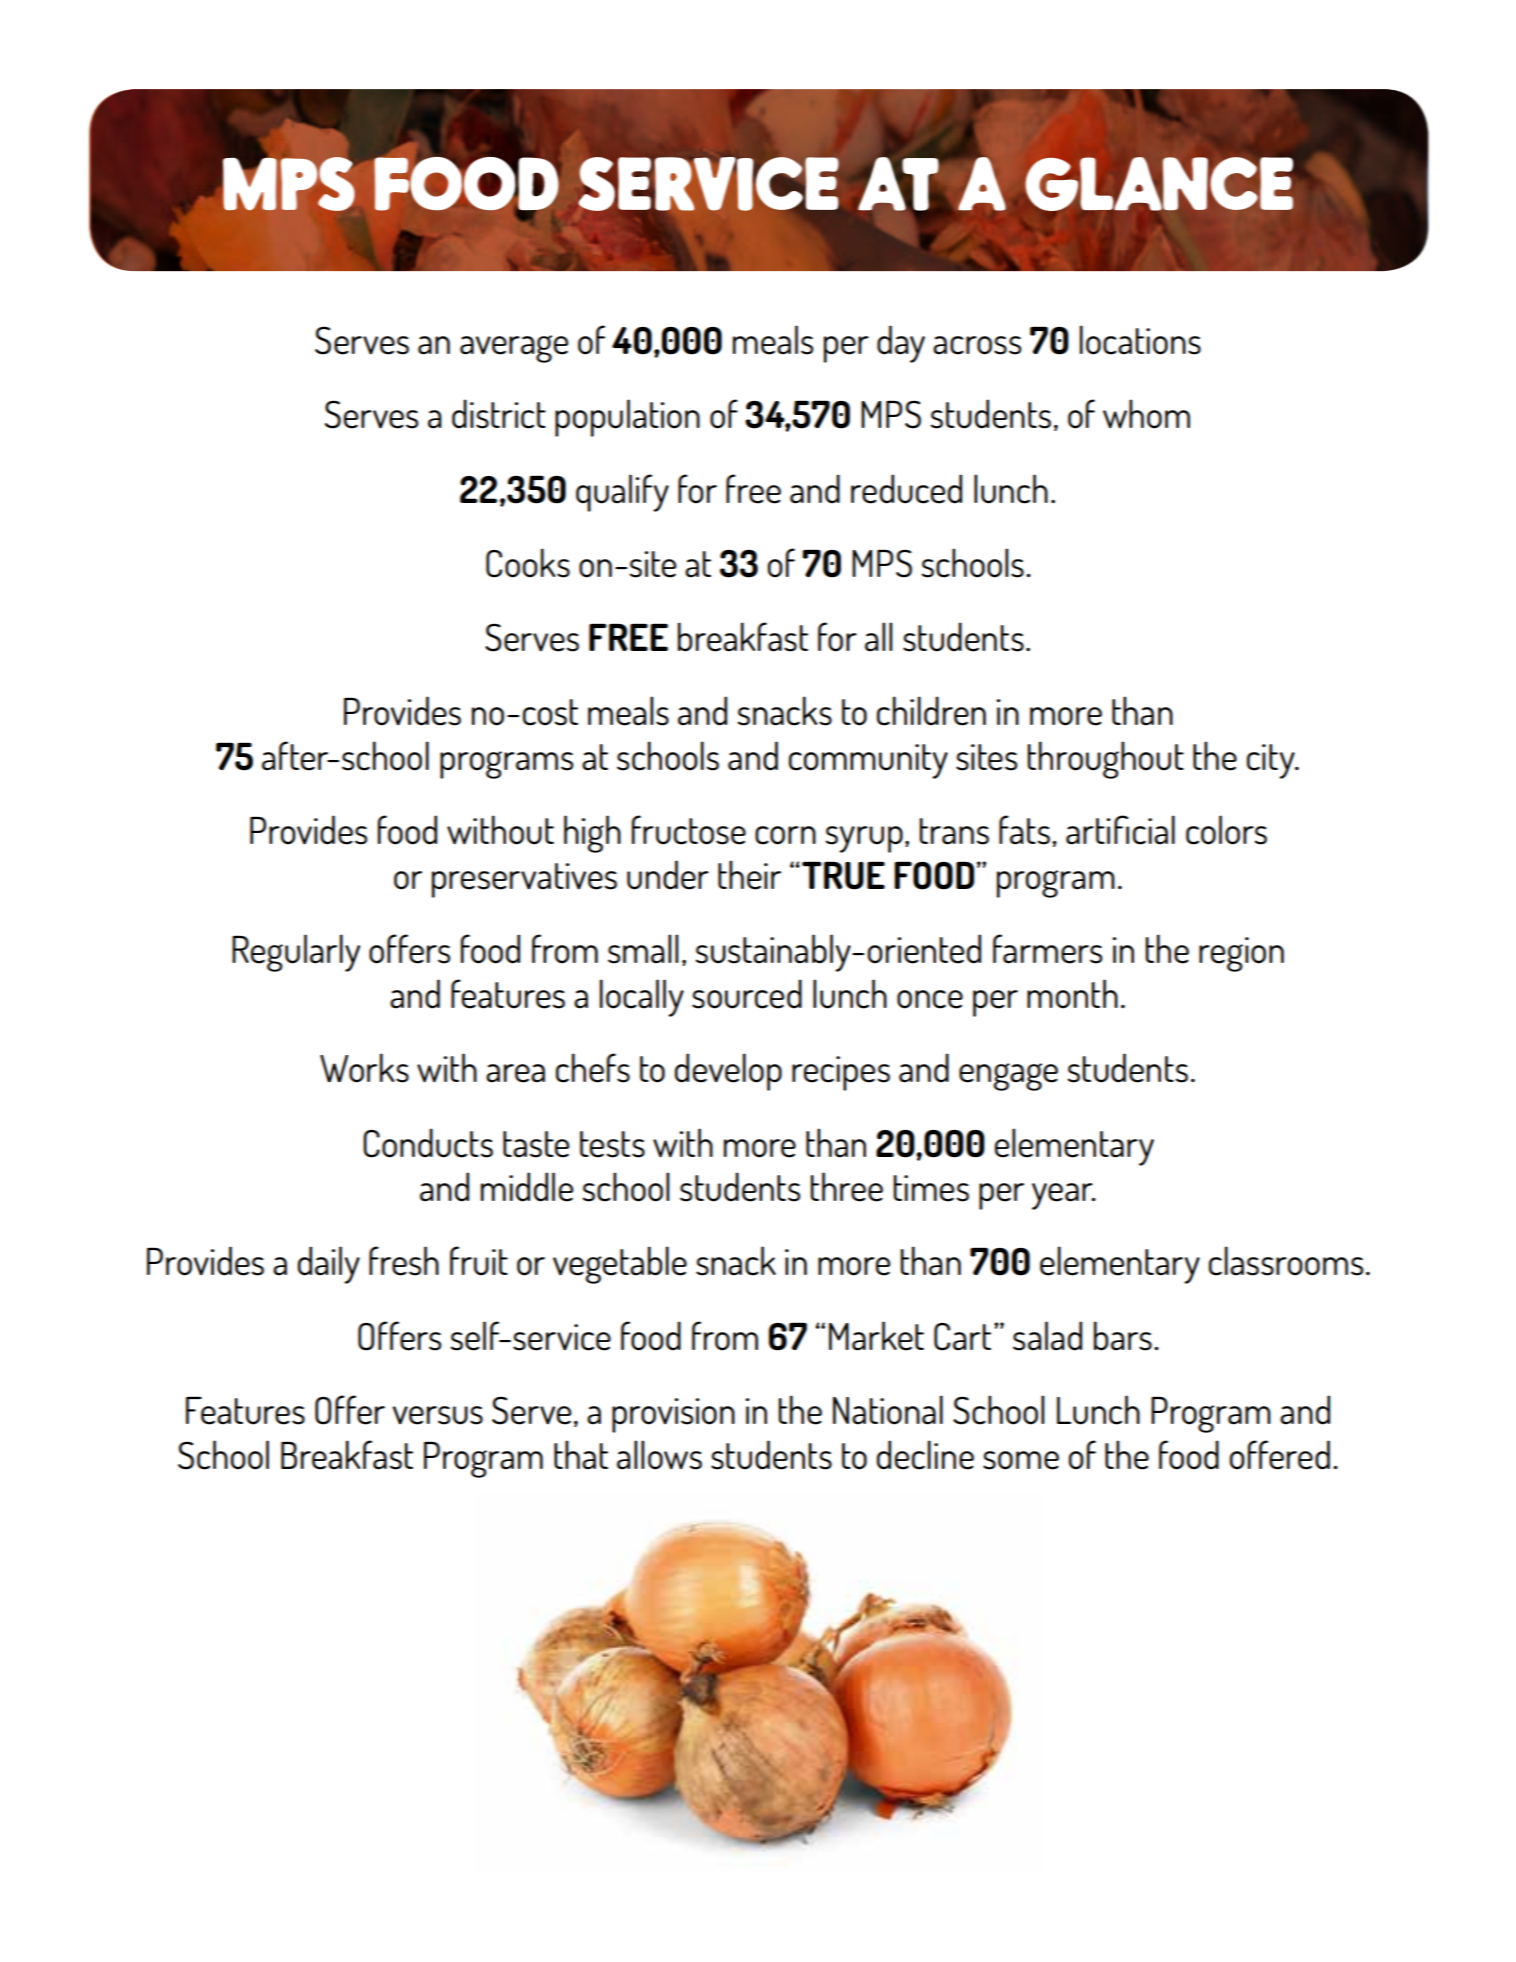  I want to click on throughout, so click(1106, 760).
